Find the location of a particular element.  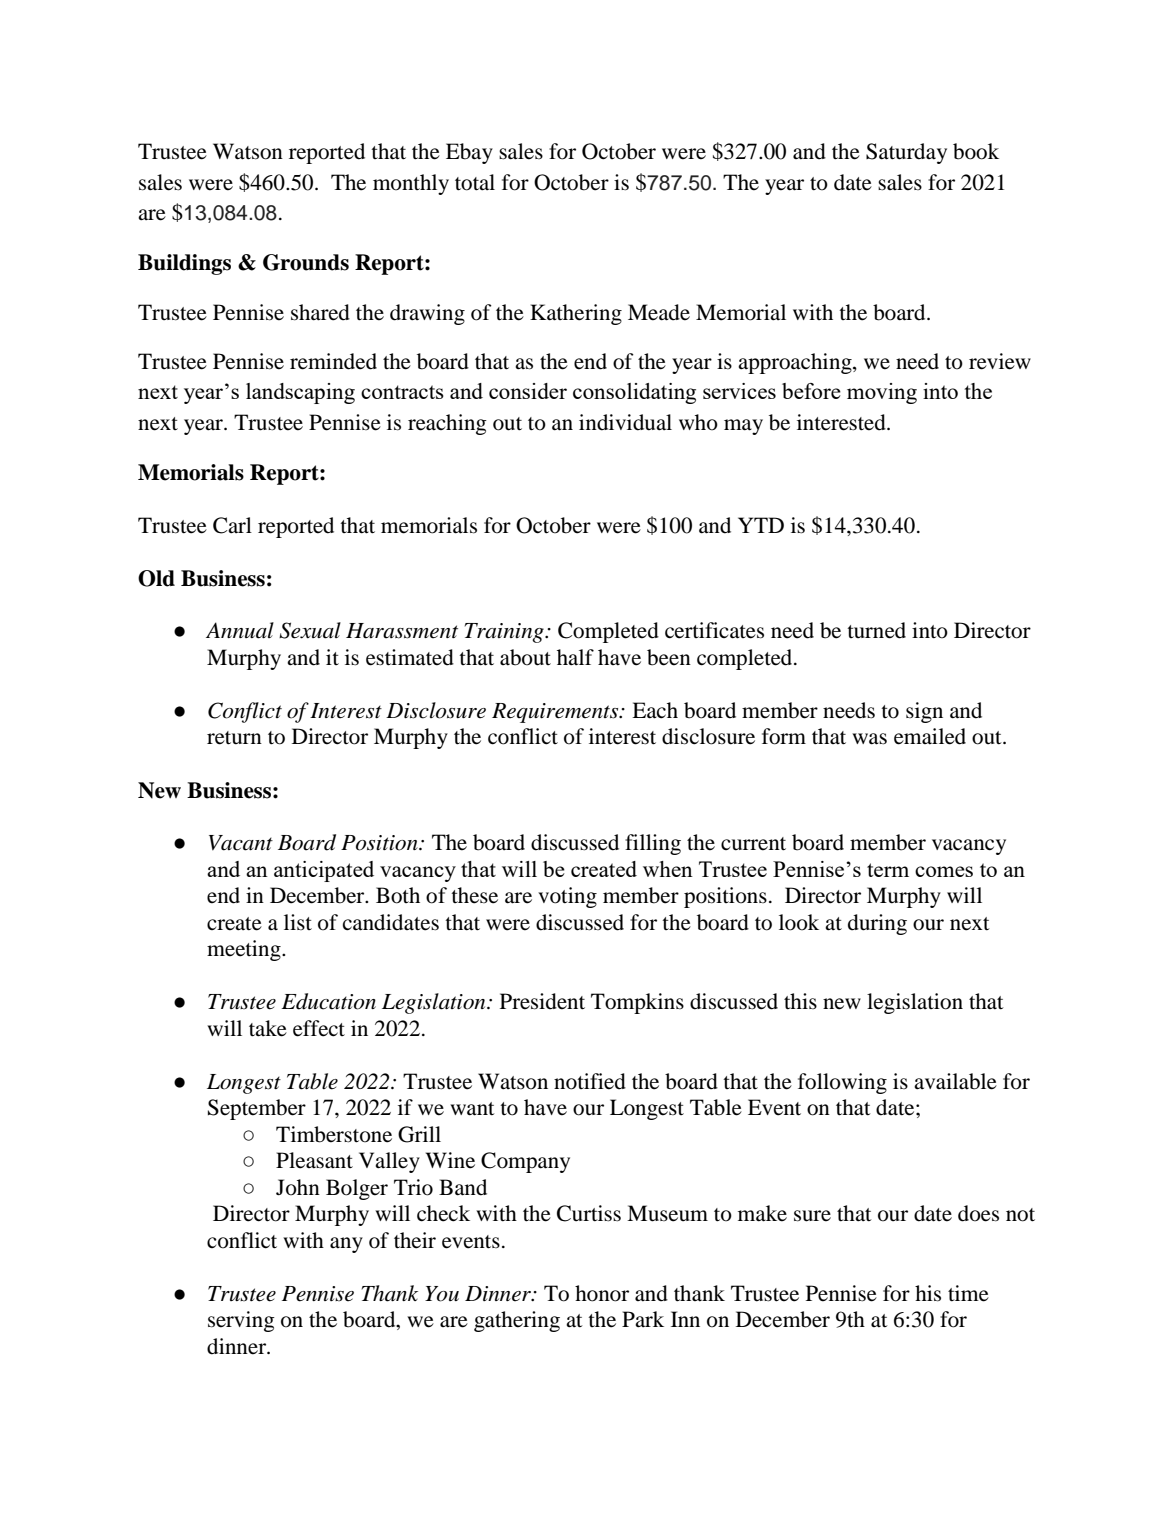

voting is located at coordinates (567, 897).
